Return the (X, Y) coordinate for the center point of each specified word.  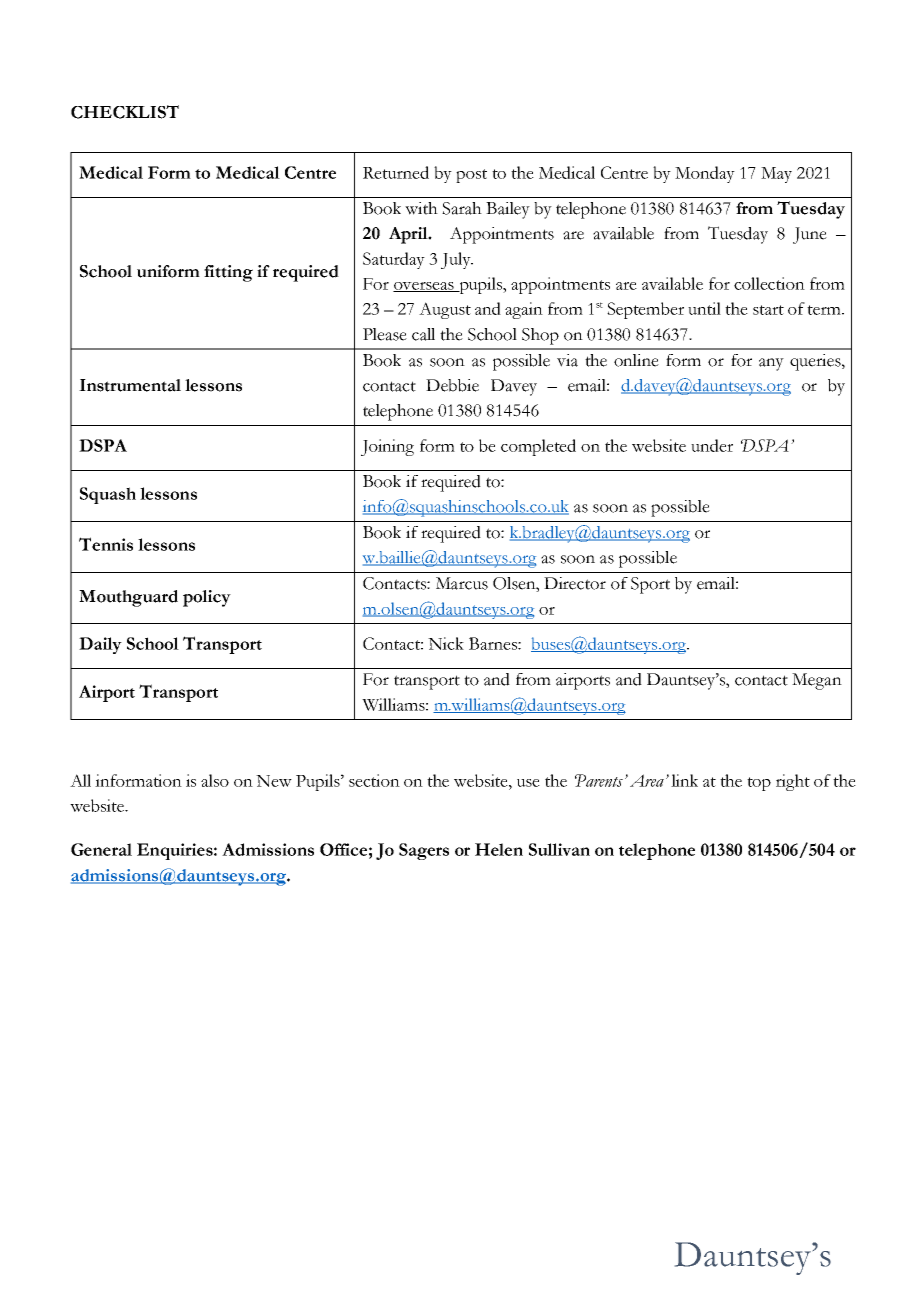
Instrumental (130, 385)
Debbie (452, 385)
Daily (100, 645)
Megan (817, 681)
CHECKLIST (125, 112)
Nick (446, 643)
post (471, 176)
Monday (705, 174)
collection (769, 283)
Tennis (106, 544)
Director (575, 583)
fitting (228, 273)
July (457, 260)
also (215, 780)
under (712, 445)
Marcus (462, 583)
